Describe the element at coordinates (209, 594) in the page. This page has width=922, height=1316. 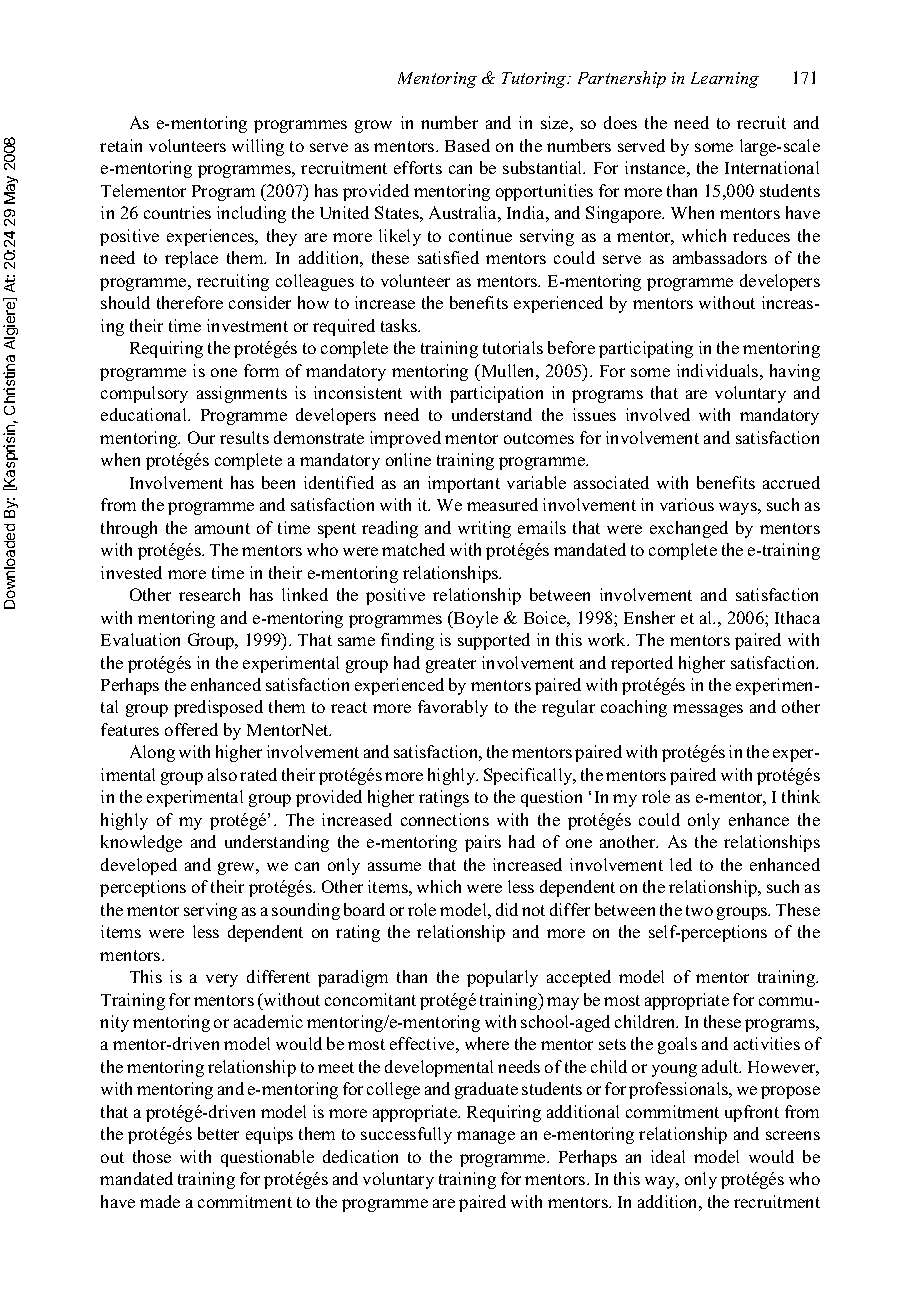
I see `research` at that location.
